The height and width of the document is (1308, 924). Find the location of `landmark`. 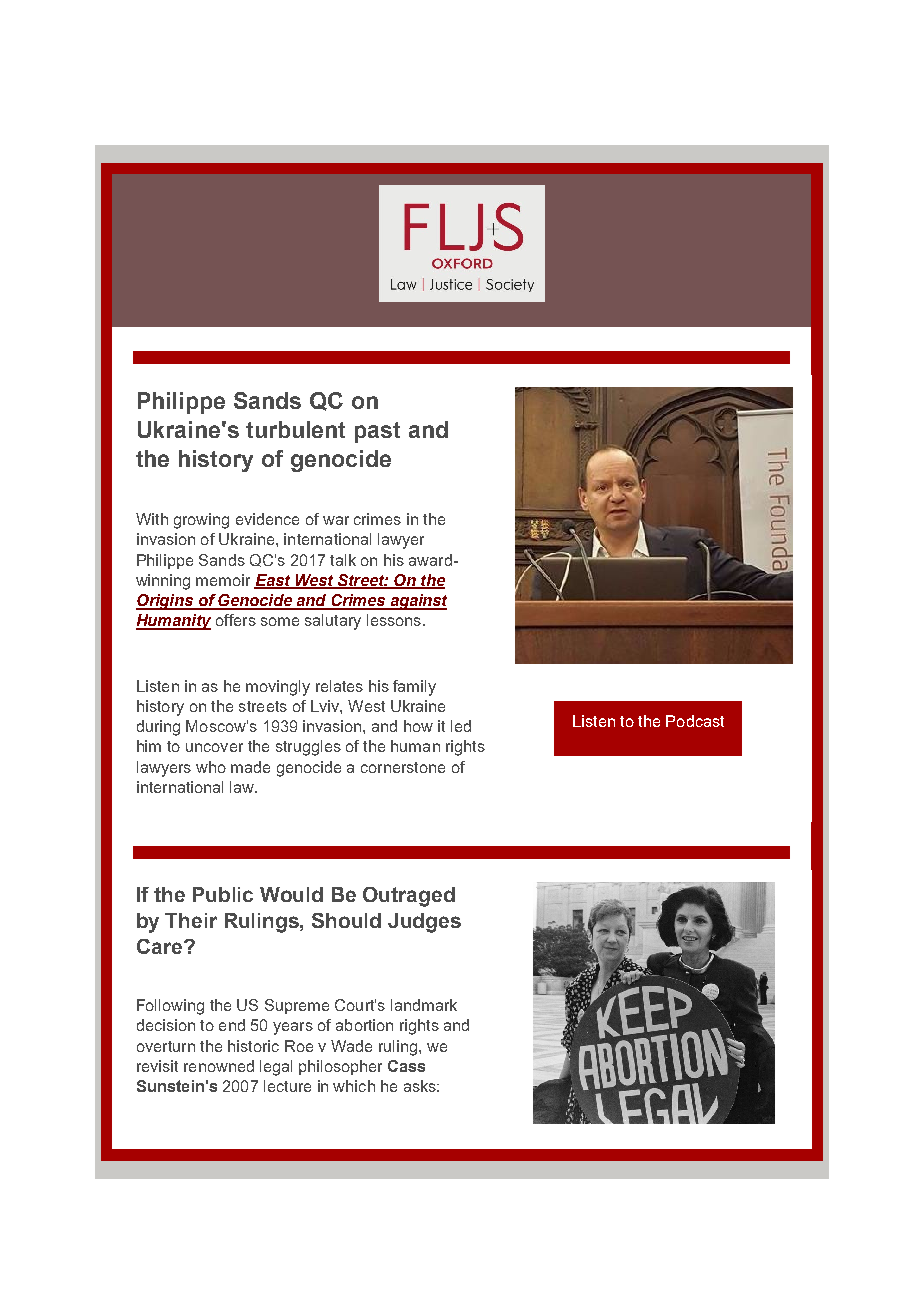

landmark is located at coordinates (424, 1005).
